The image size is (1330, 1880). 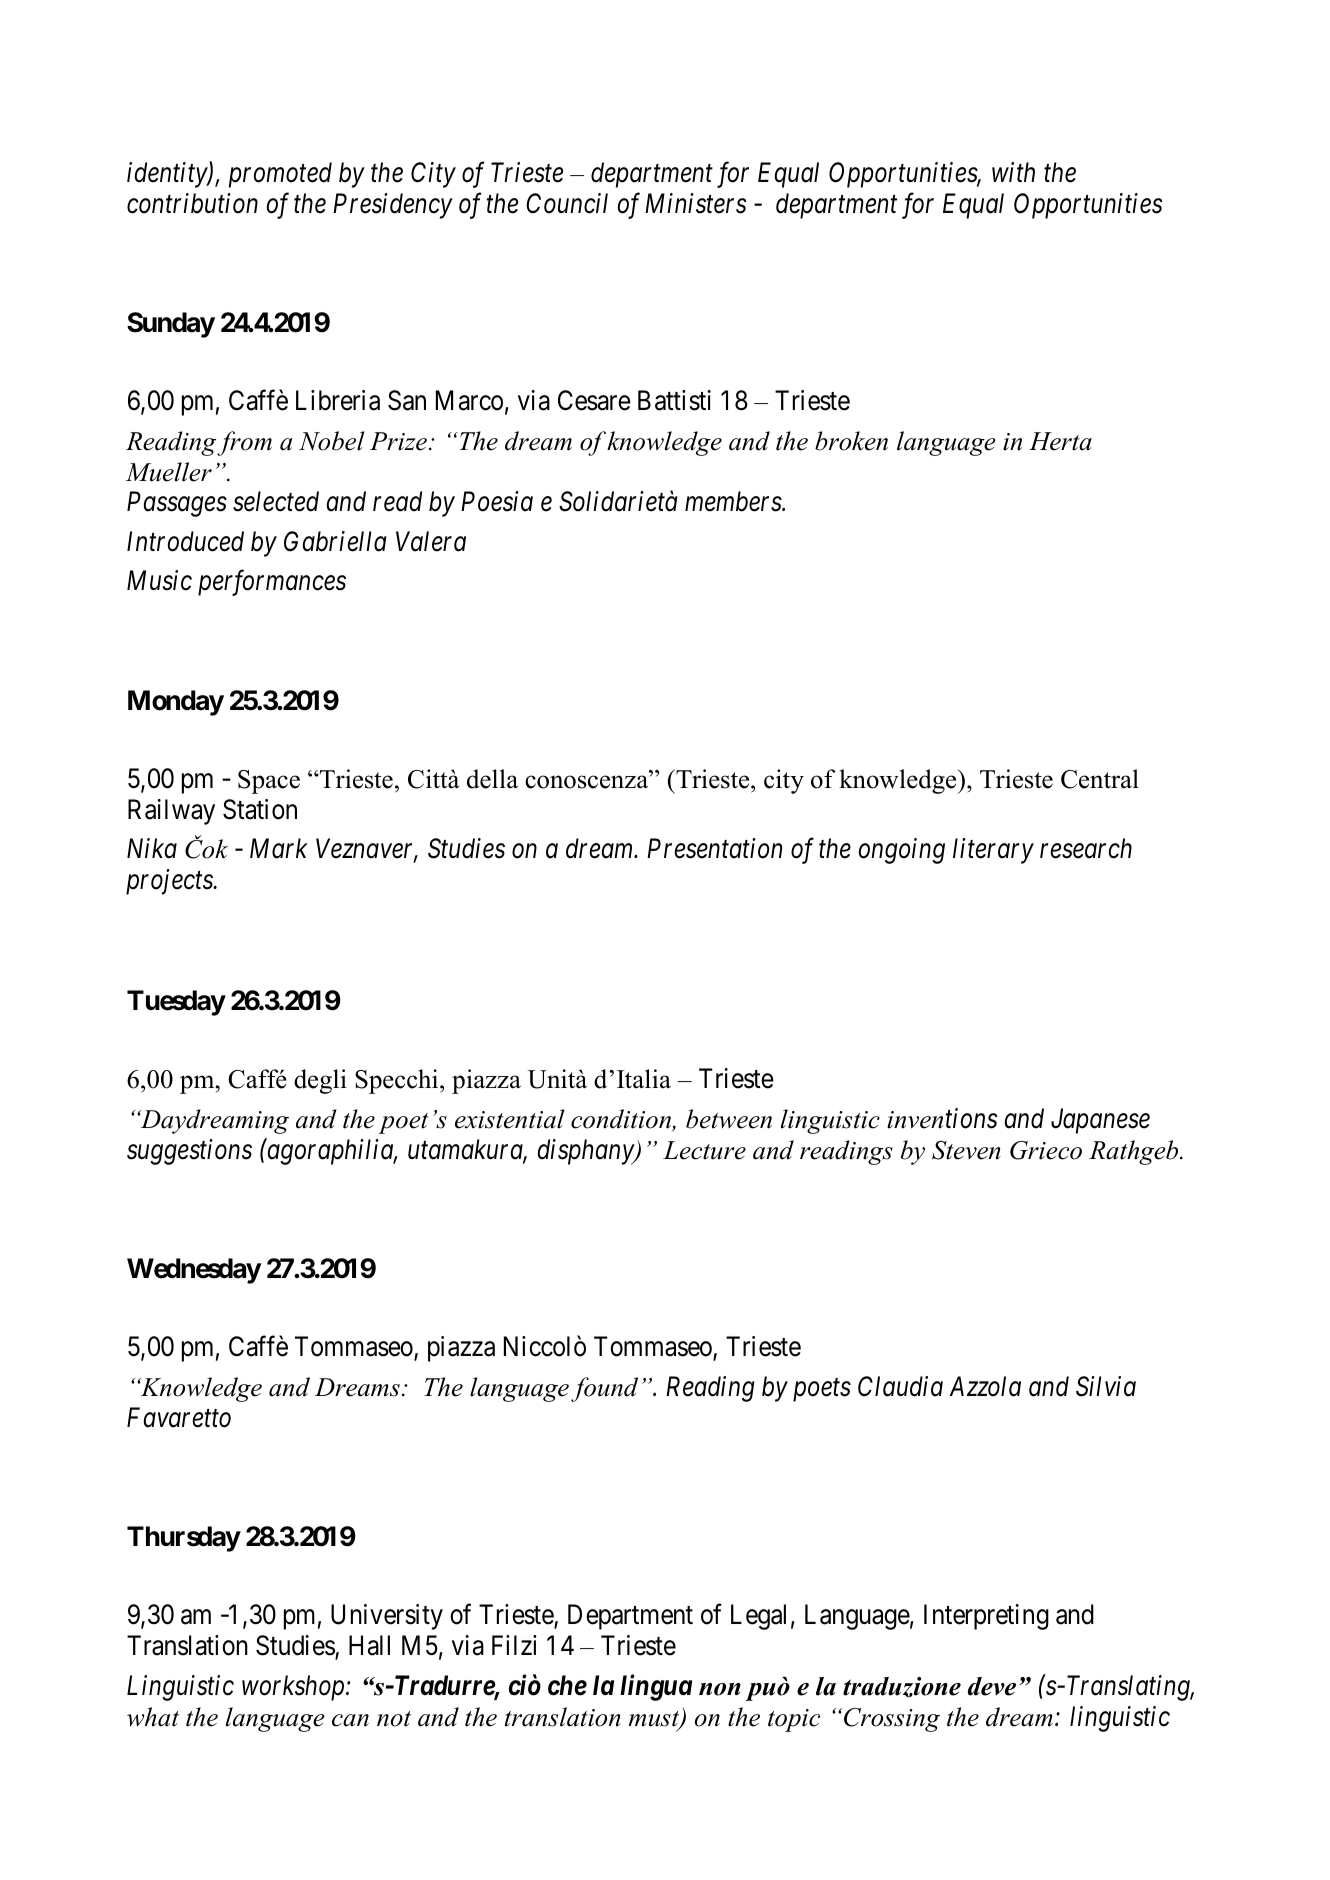 I want to click on Council, so click(x=567, y=203).
